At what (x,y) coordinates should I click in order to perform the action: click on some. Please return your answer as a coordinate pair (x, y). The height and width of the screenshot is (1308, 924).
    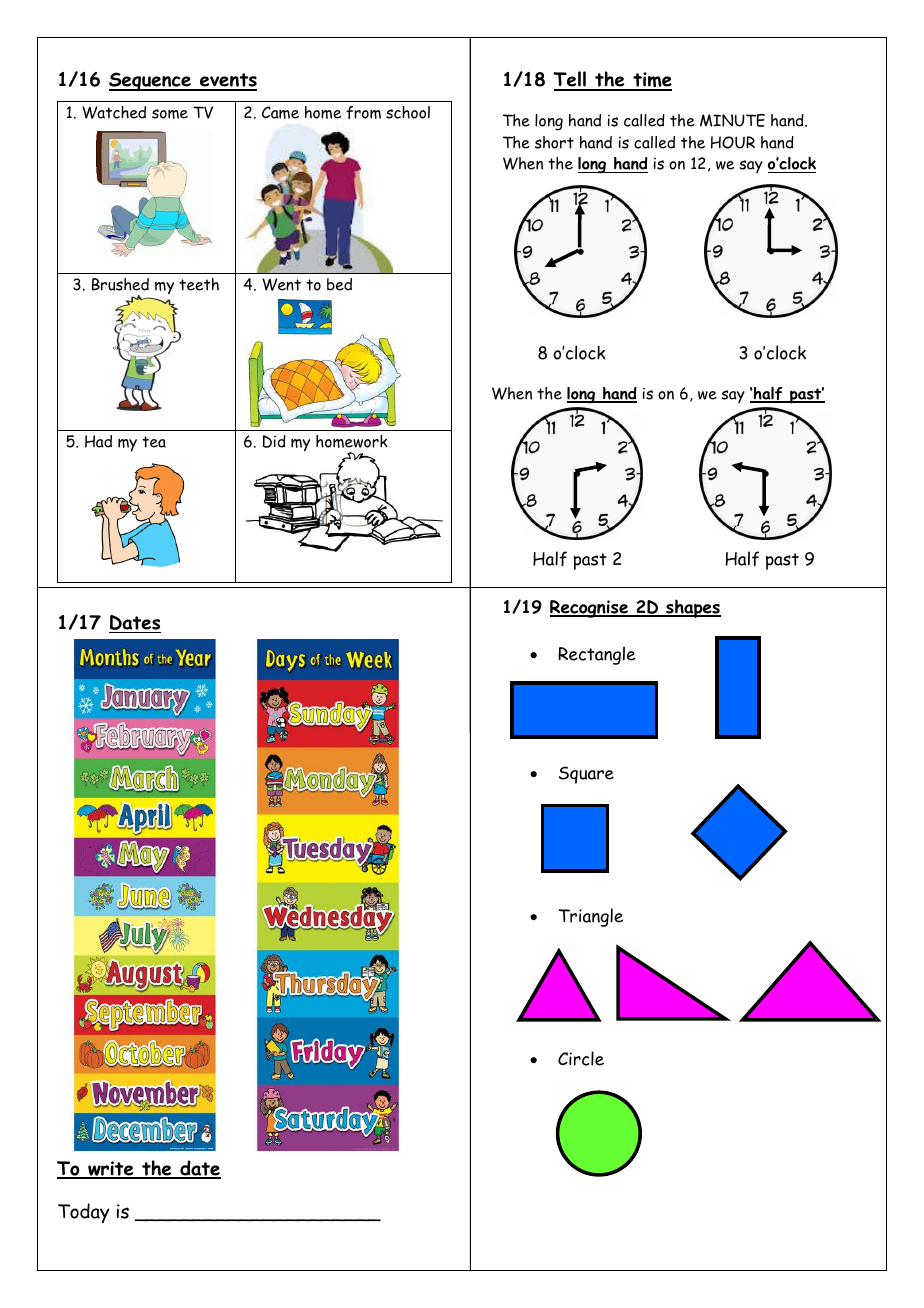
    Looking at the image, I should click on (170, 114).
